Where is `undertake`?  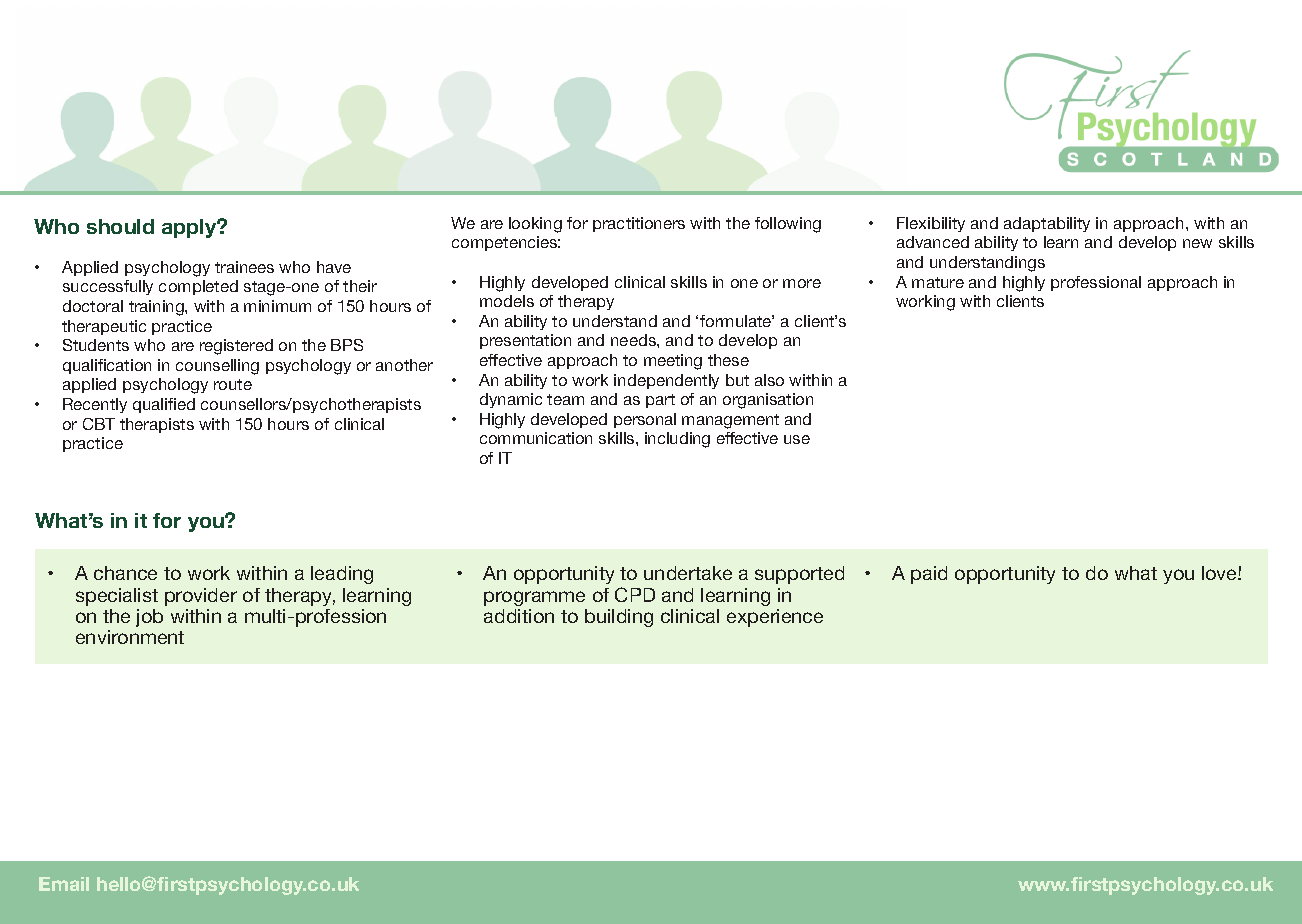 undertake is located at coordinates (688, 573).
